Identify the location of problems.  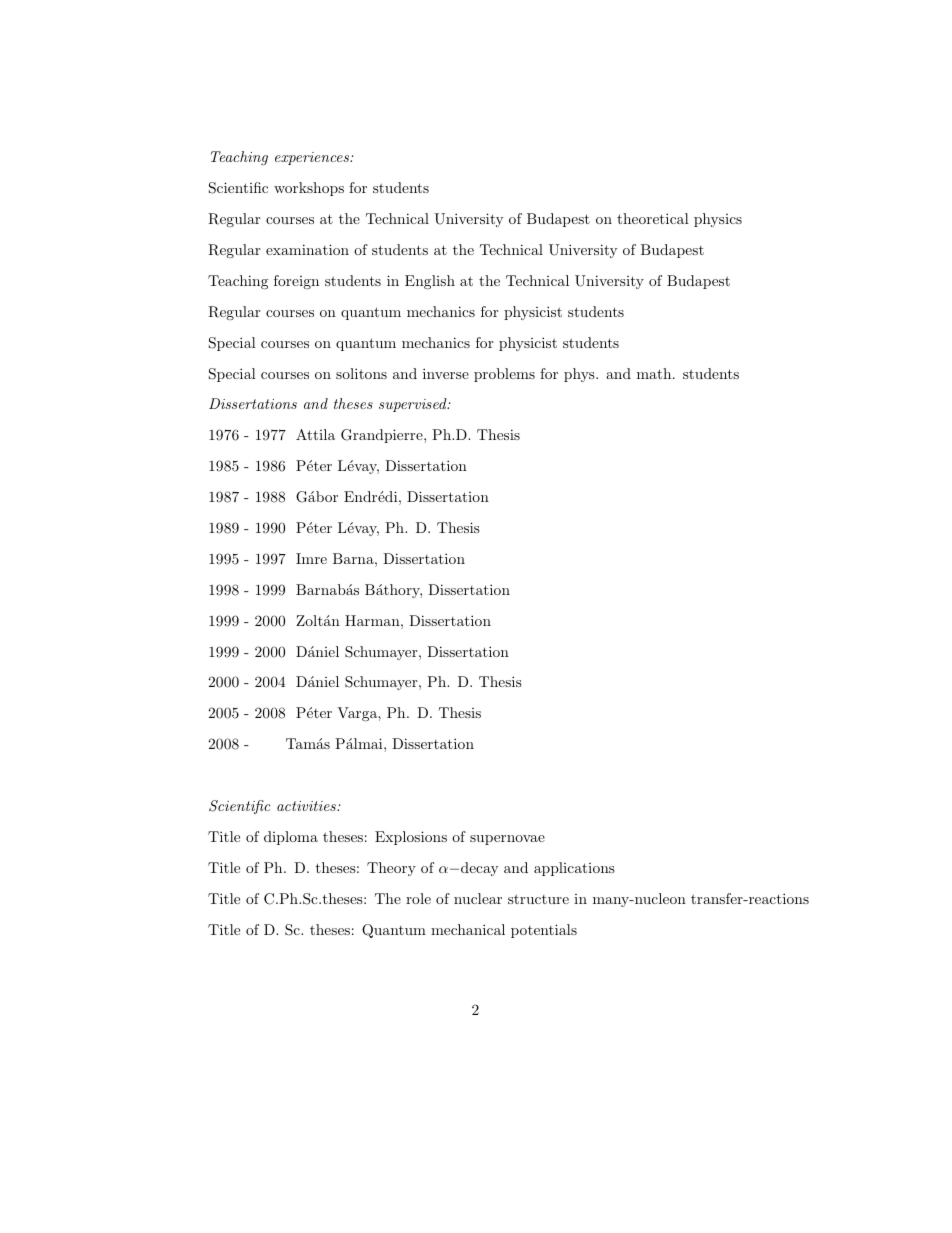
(504, 375).
